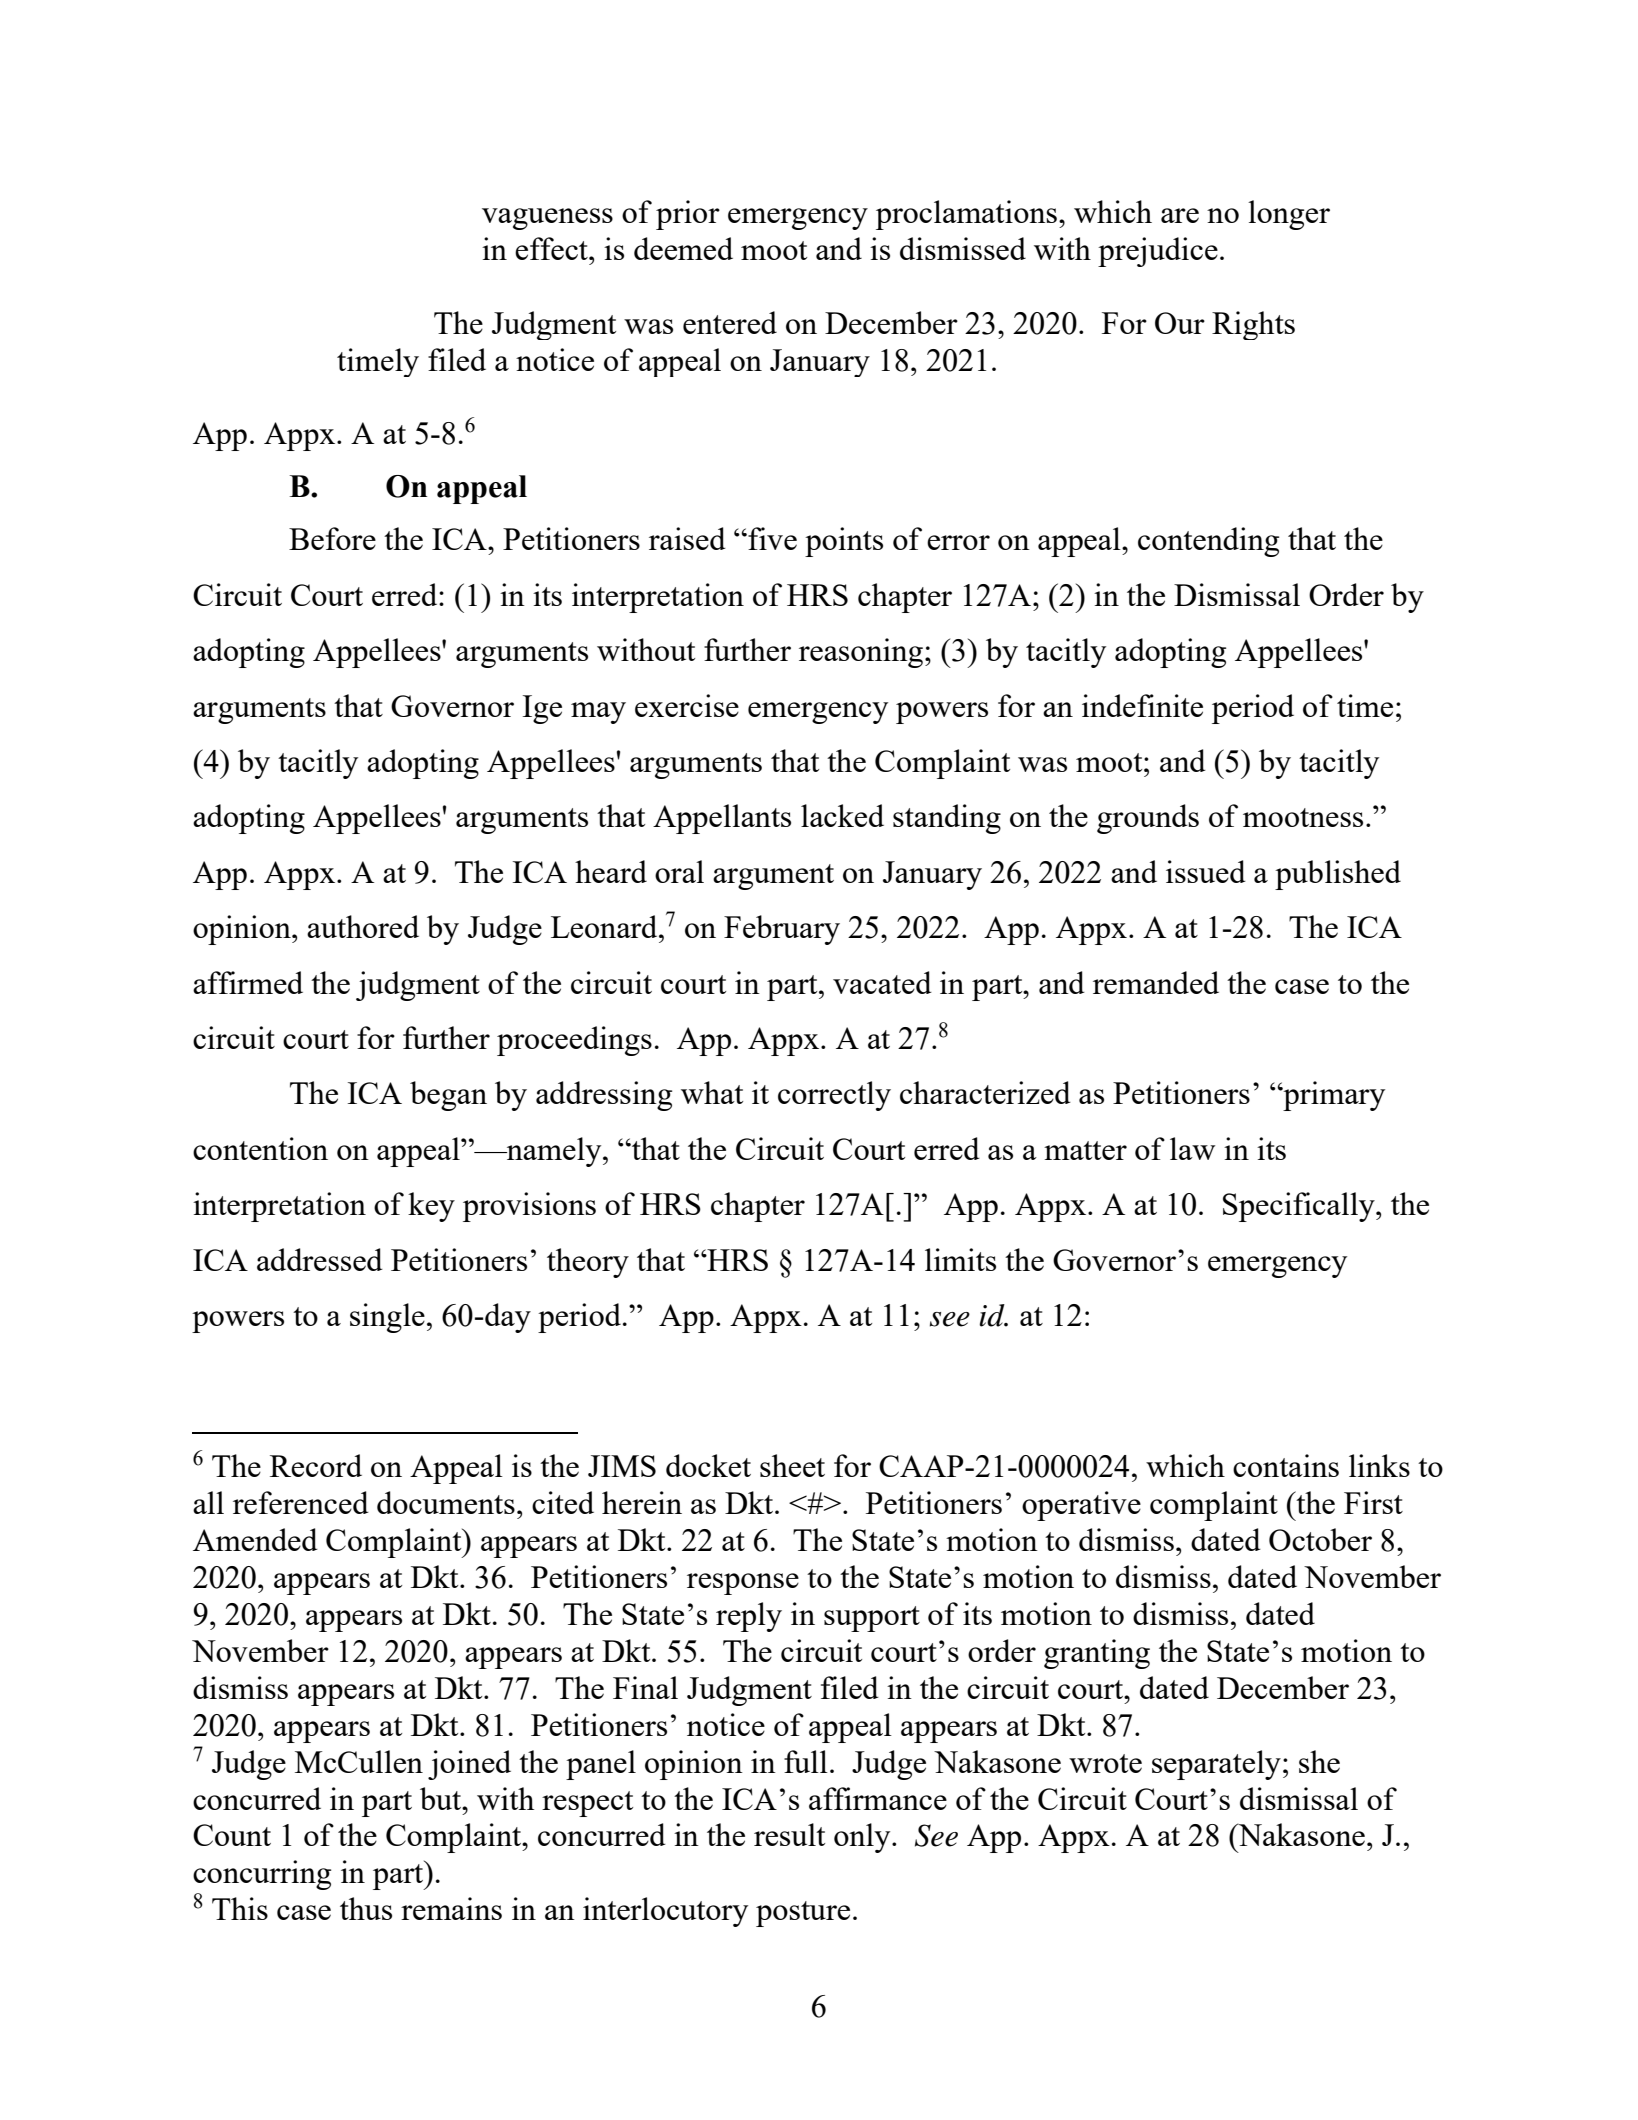  I want to click on grounds, so click(1148, 819).
